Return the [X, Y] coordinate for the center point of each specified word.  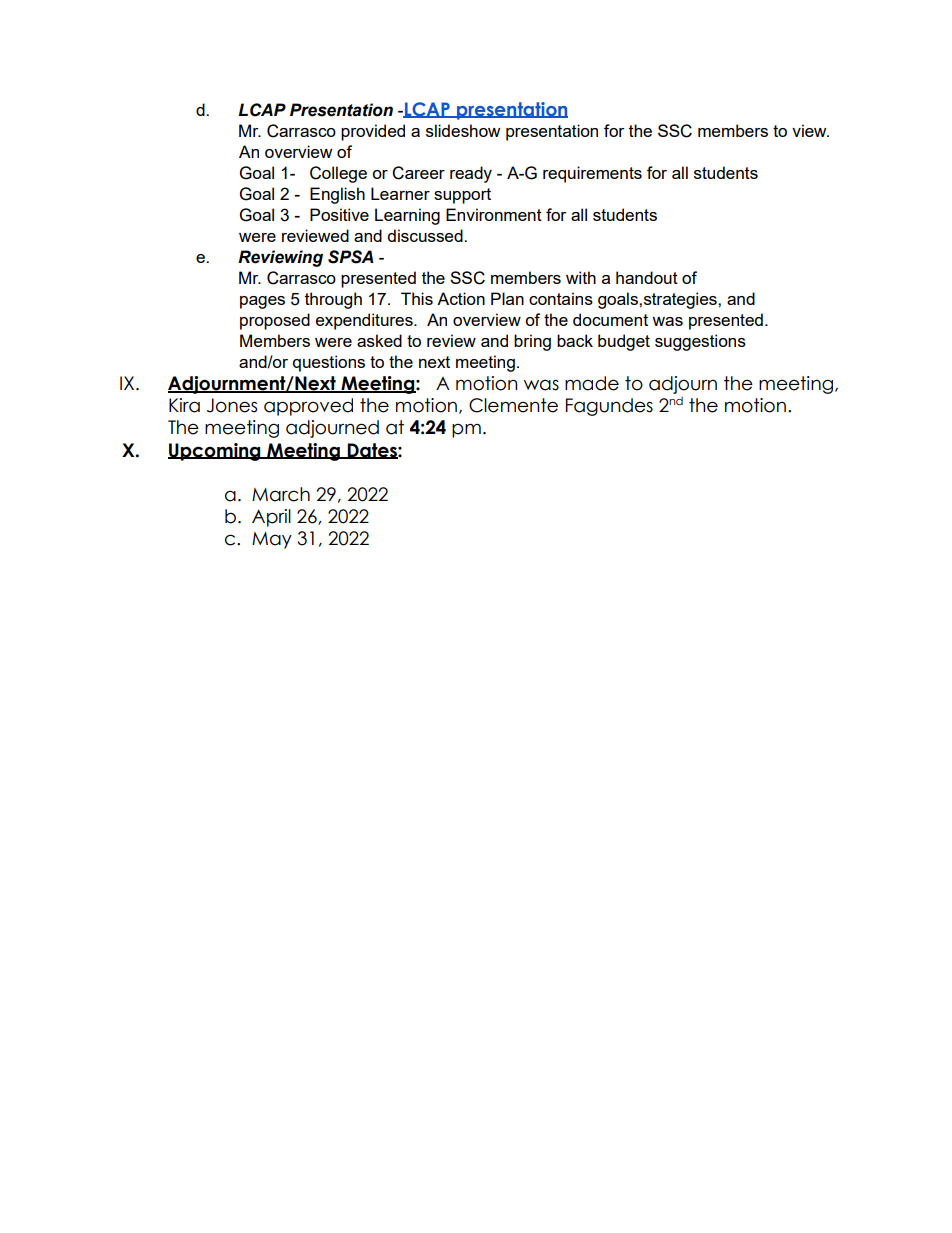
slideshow [463, 130]
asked [379, 340]
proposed [275, 321]
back [575, 340]
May [272, 540]
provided [373, 132]
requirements [592, 174]
